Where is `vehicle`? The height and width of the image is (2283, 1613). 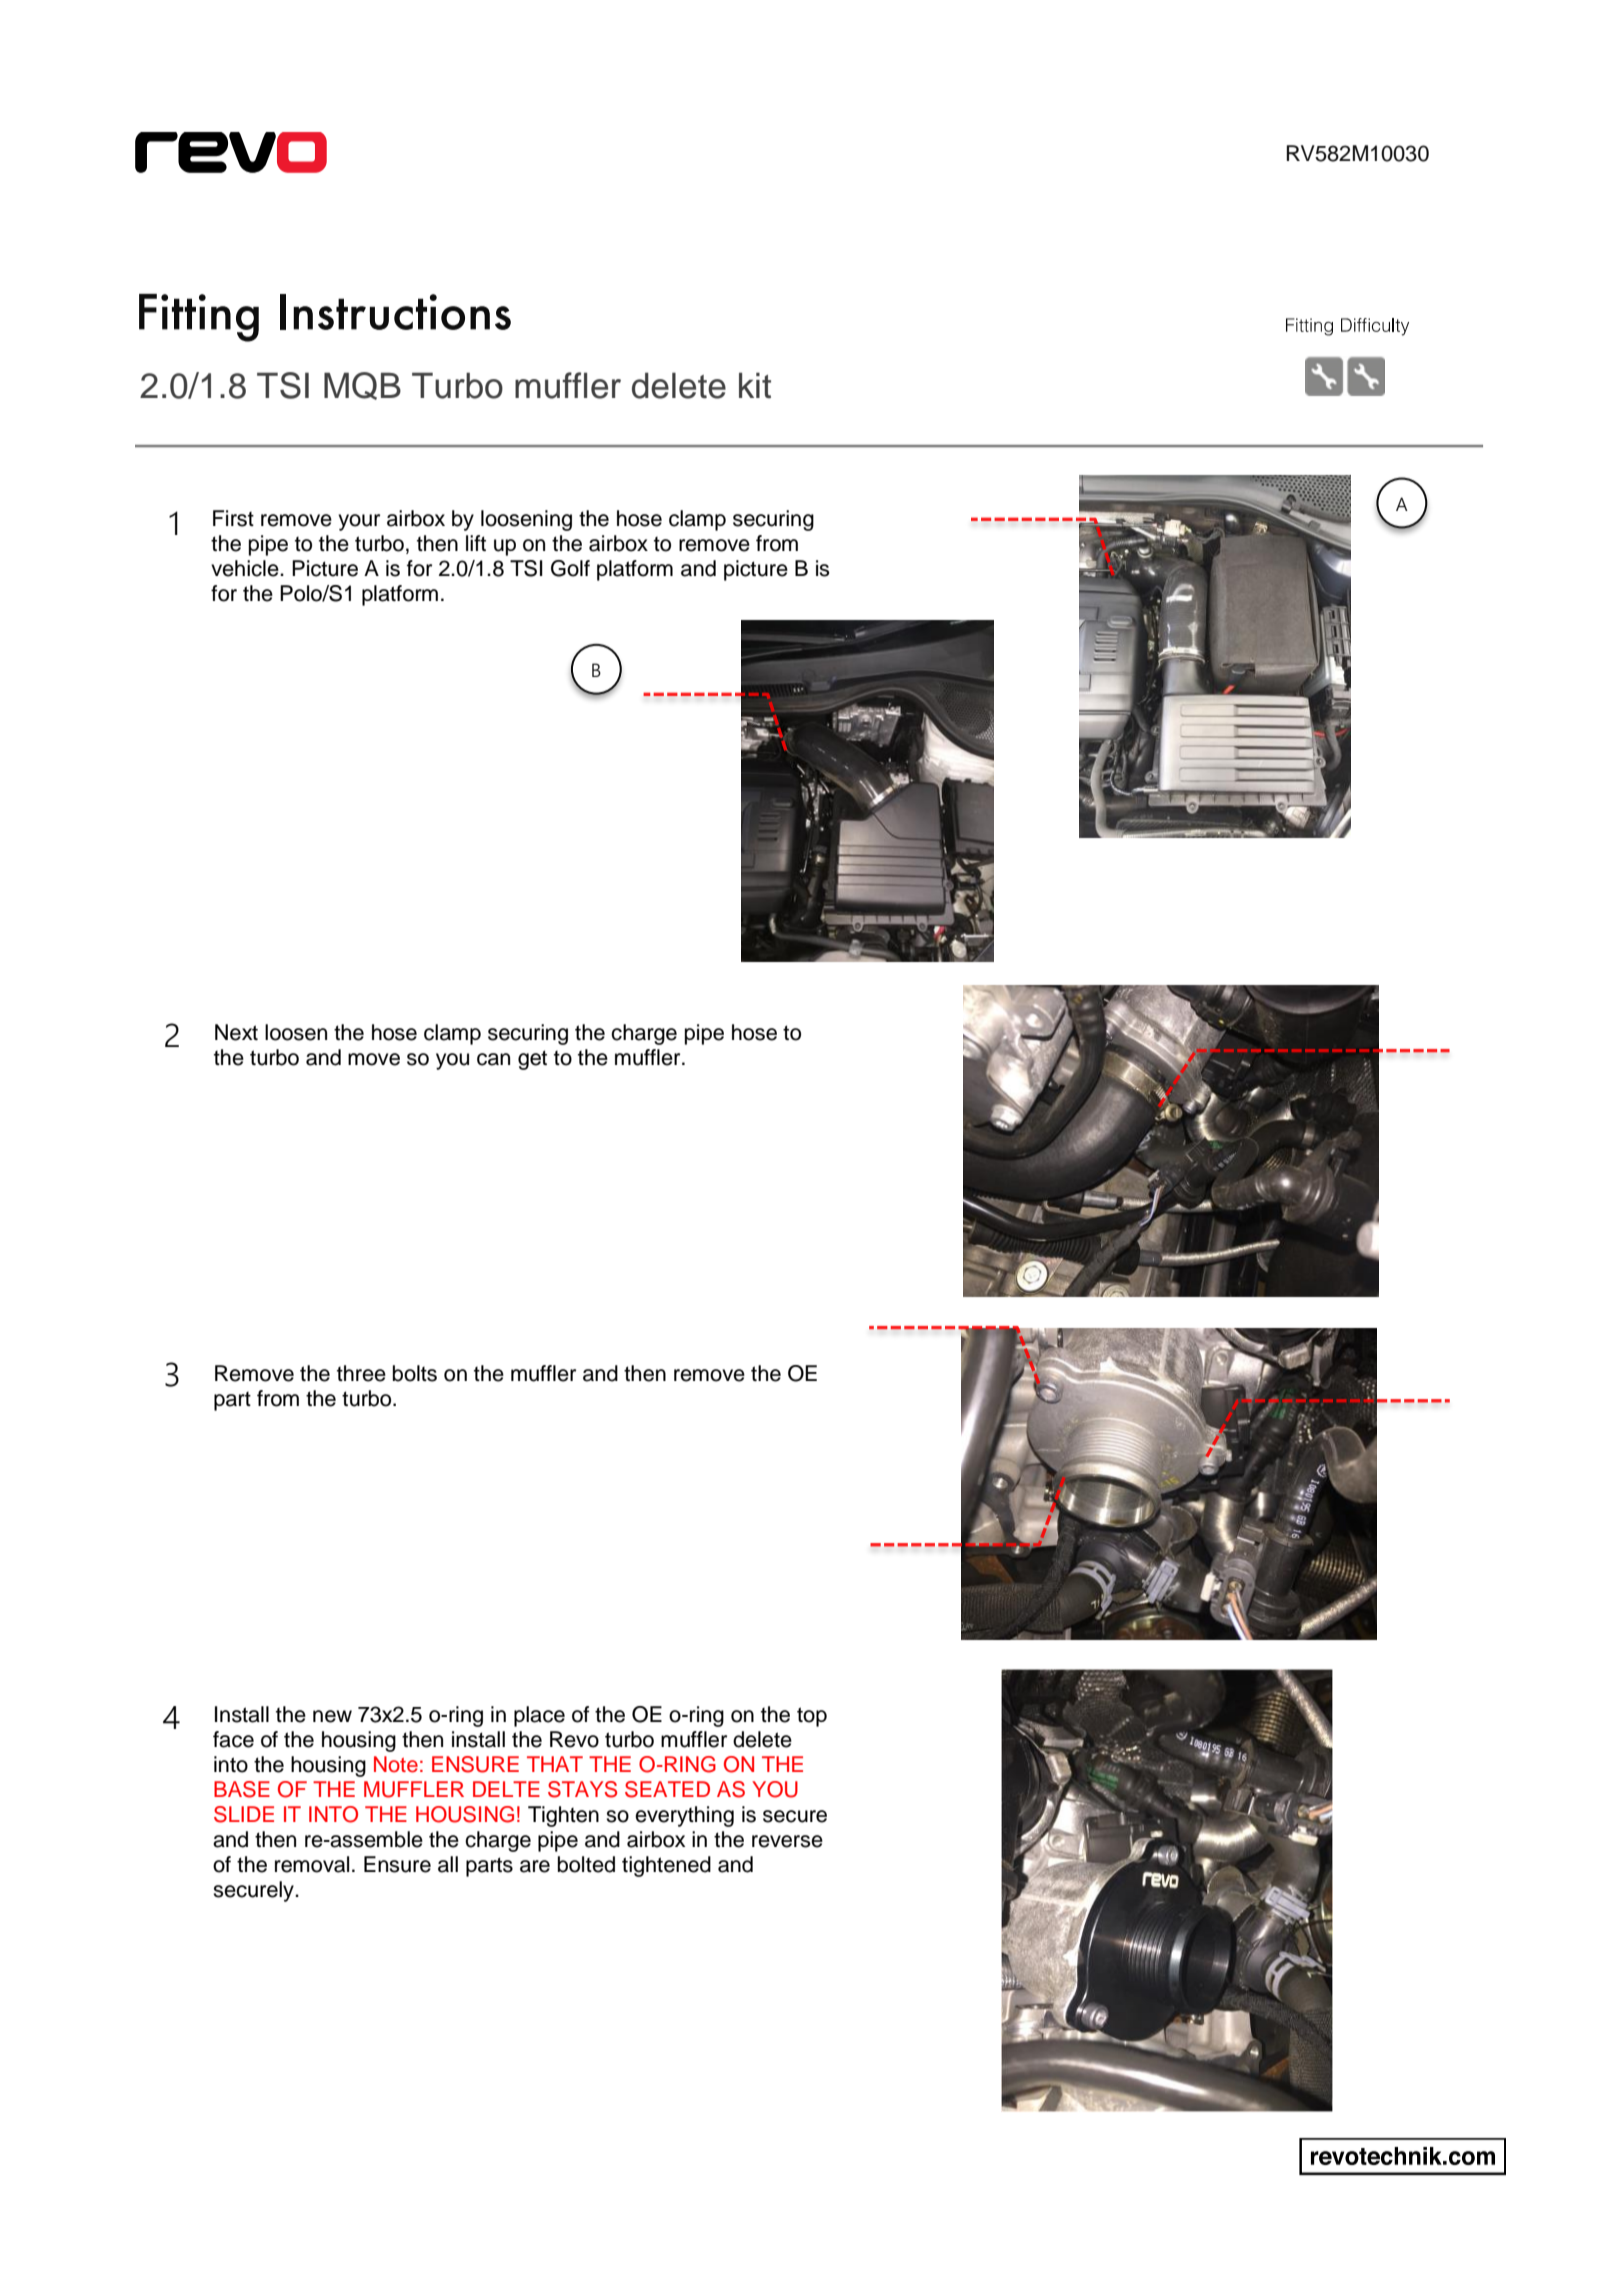
vehicle is located at coordinates (246, 568).
